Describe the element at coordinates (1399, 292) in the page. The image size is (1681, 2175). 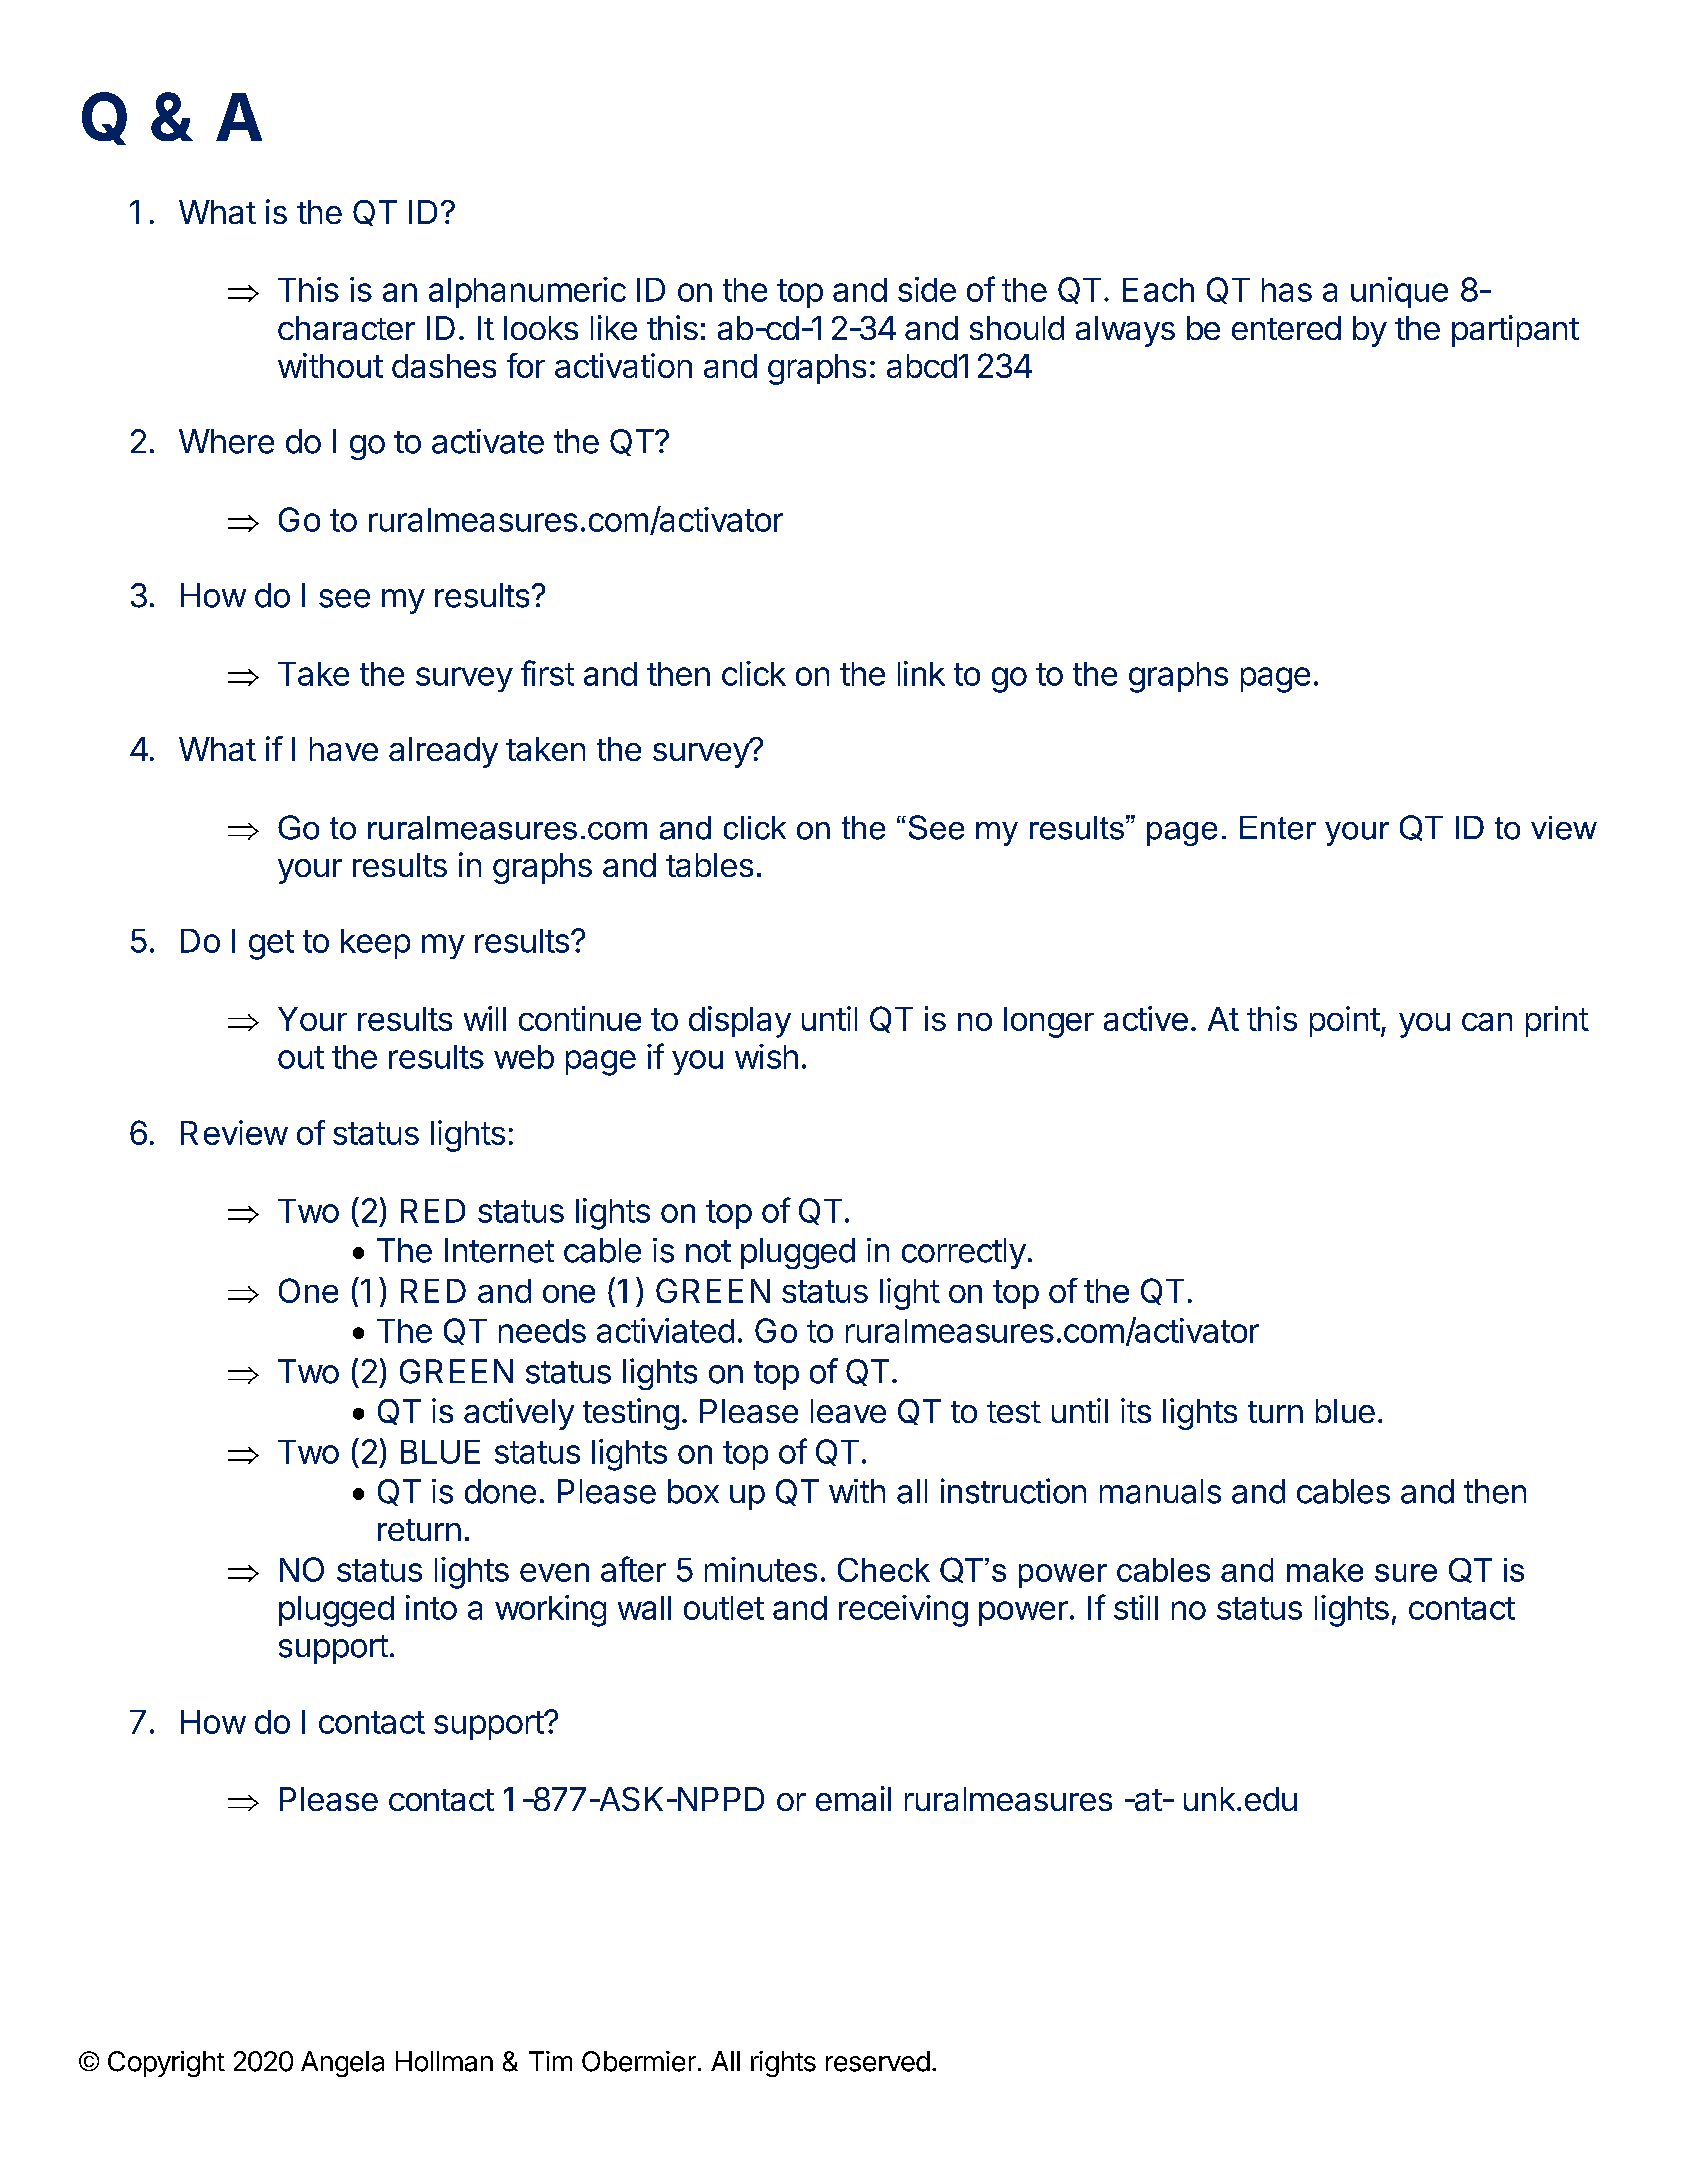
I see `unique` at that location.
